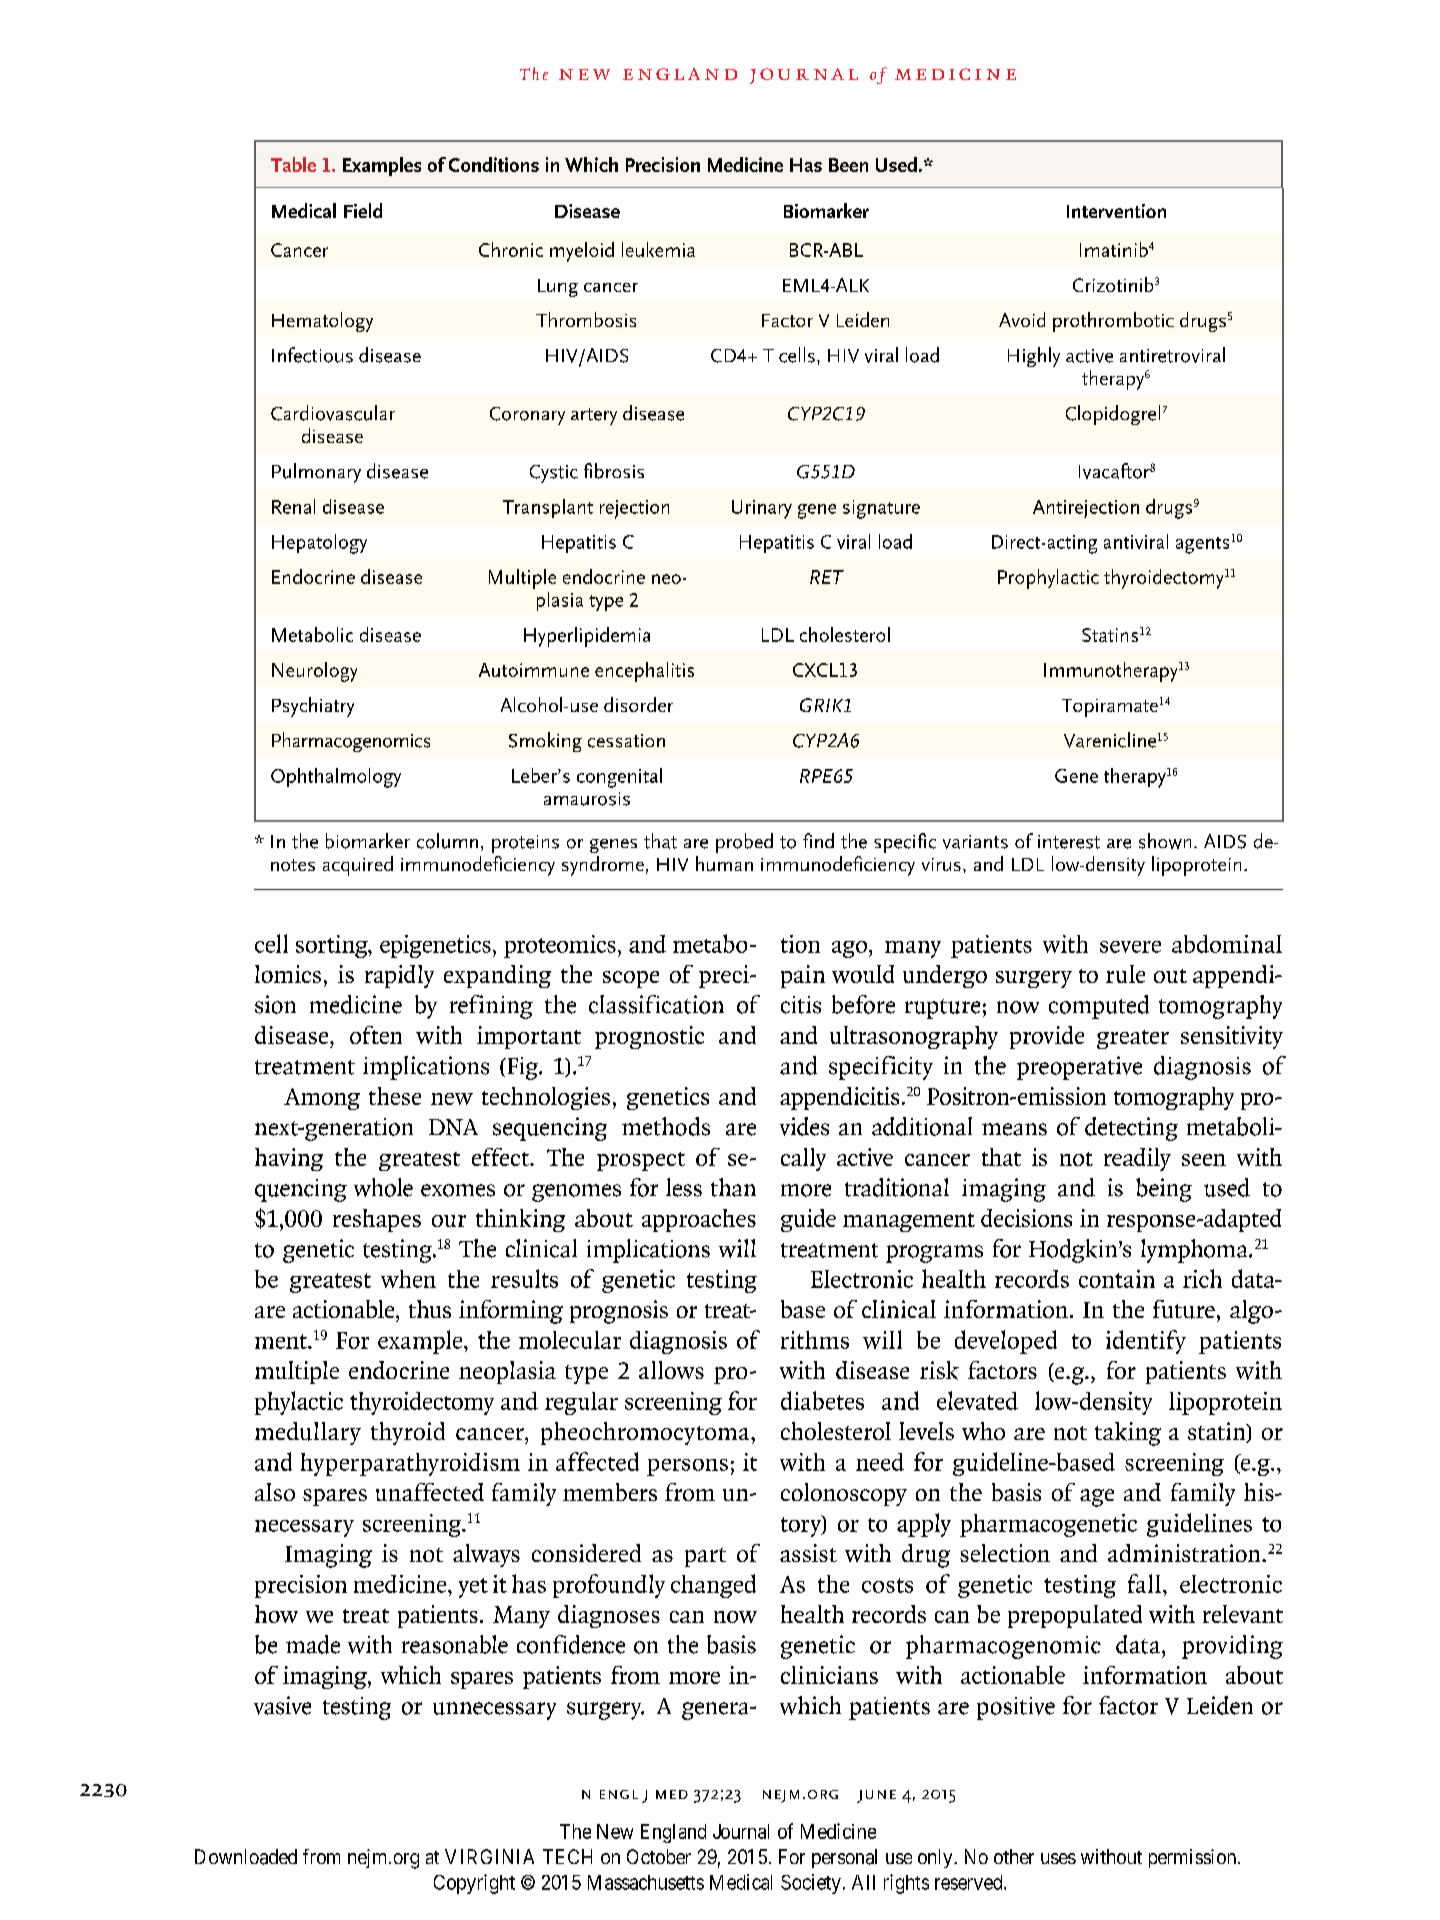 The width and height of the screenshot is (1440, 1920). What do you see at coordinates (1133, 1039) in the screenshot?
I see `greater` at bounding box center [1133, 1039].
